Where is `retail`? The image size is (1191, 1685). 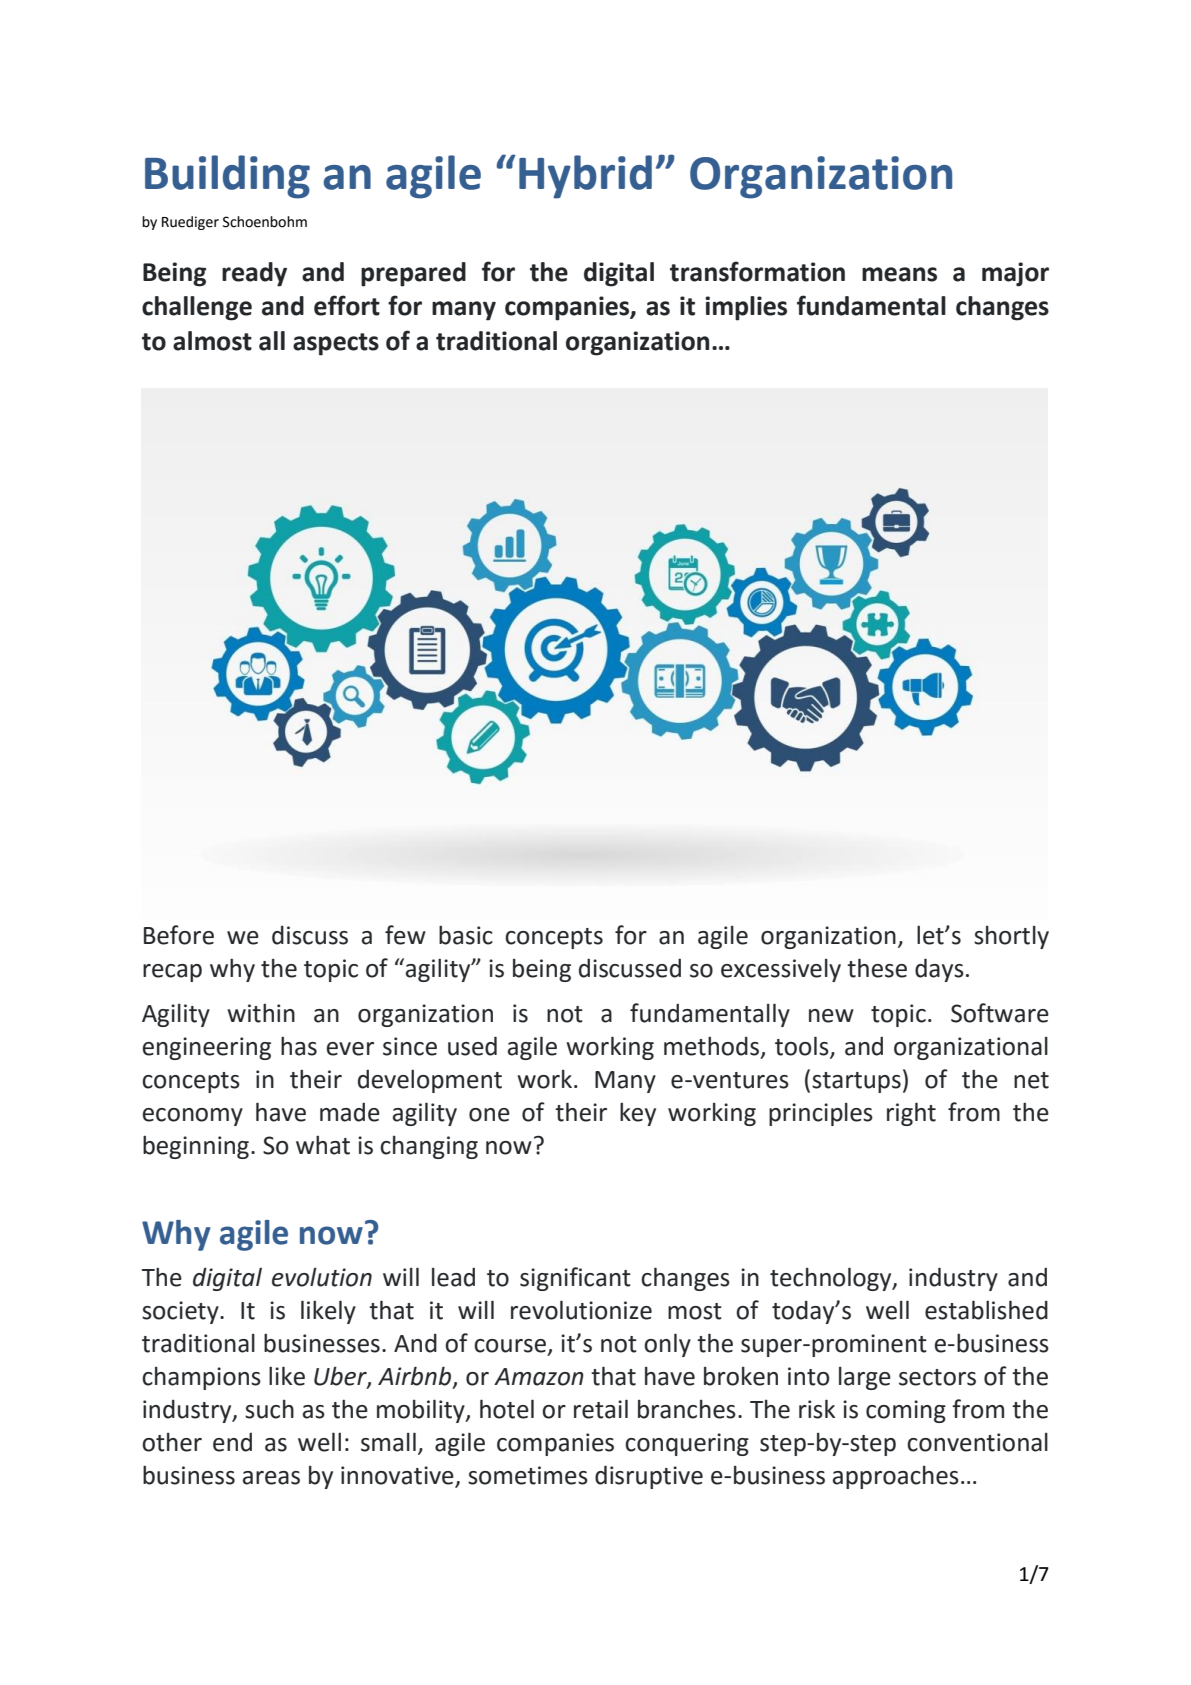
retail is located at coordinates (601, 1409).
